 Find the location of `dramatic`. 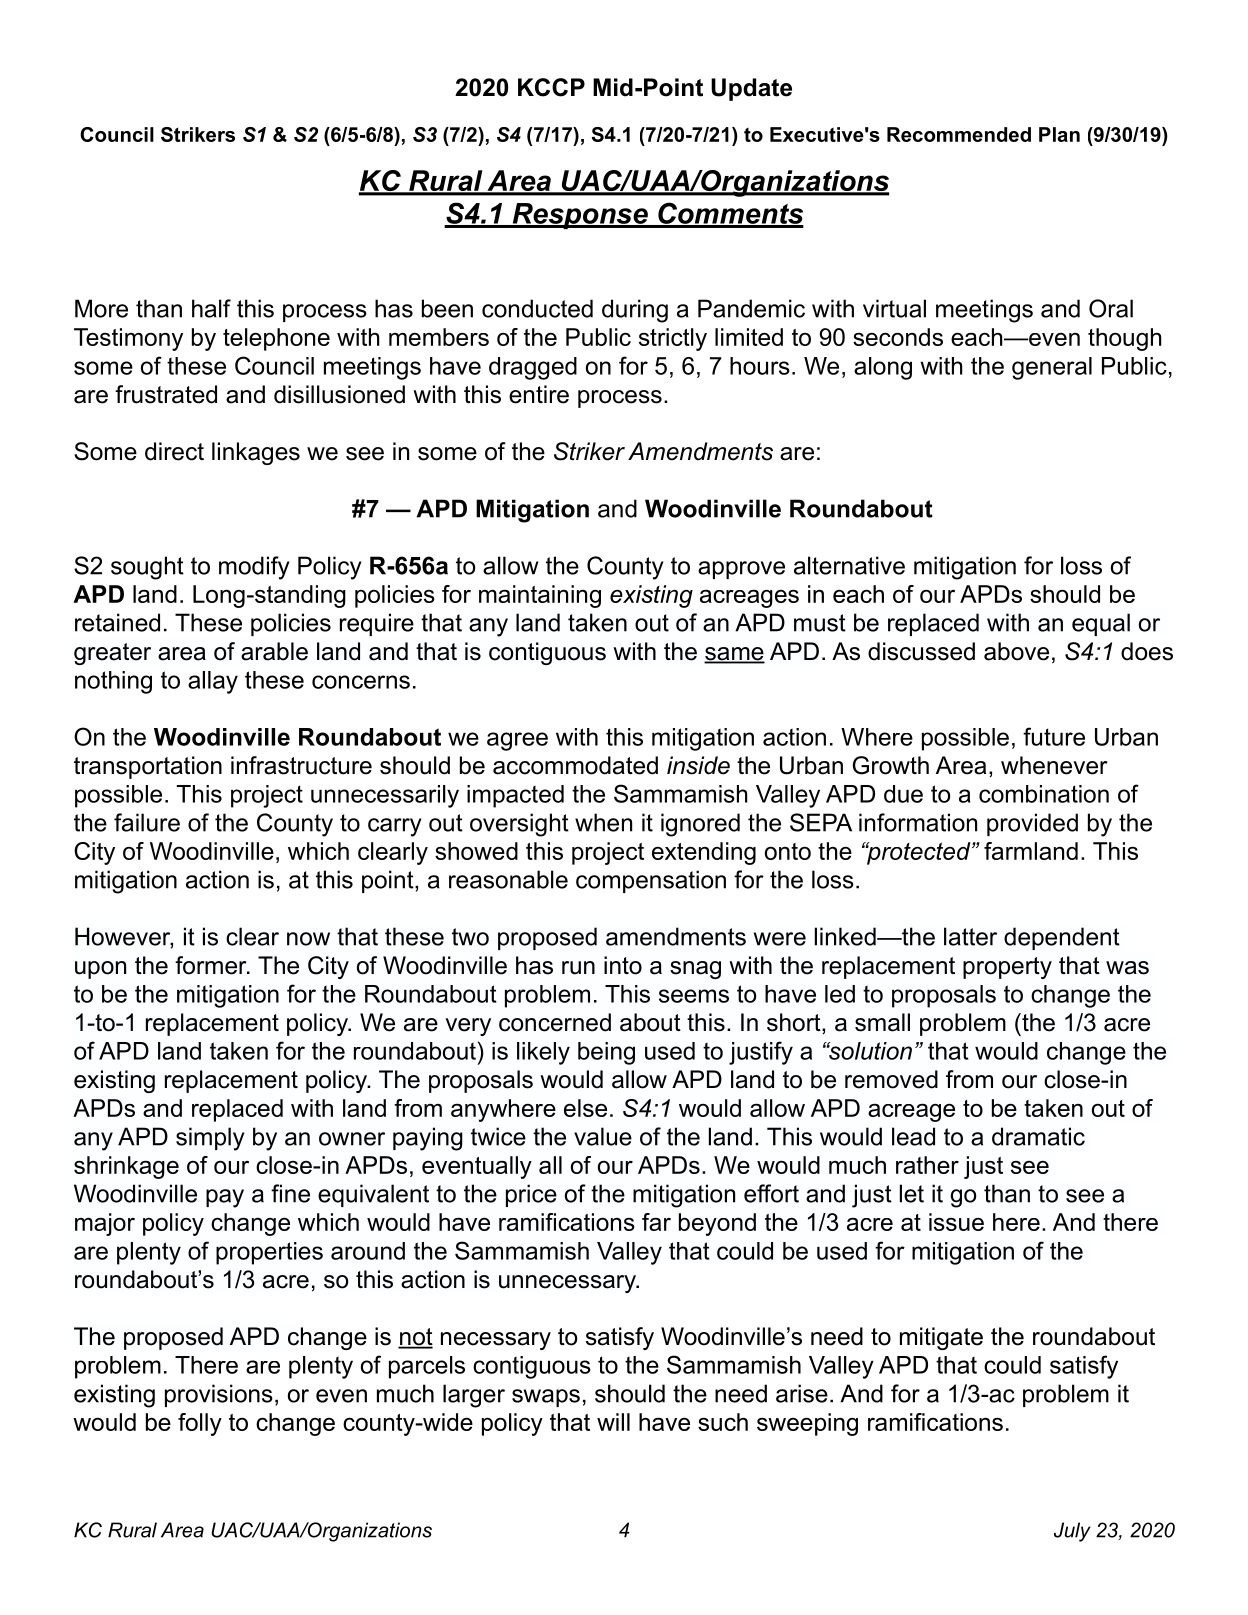

dramatic is located at coordinates (1038, 1136).
